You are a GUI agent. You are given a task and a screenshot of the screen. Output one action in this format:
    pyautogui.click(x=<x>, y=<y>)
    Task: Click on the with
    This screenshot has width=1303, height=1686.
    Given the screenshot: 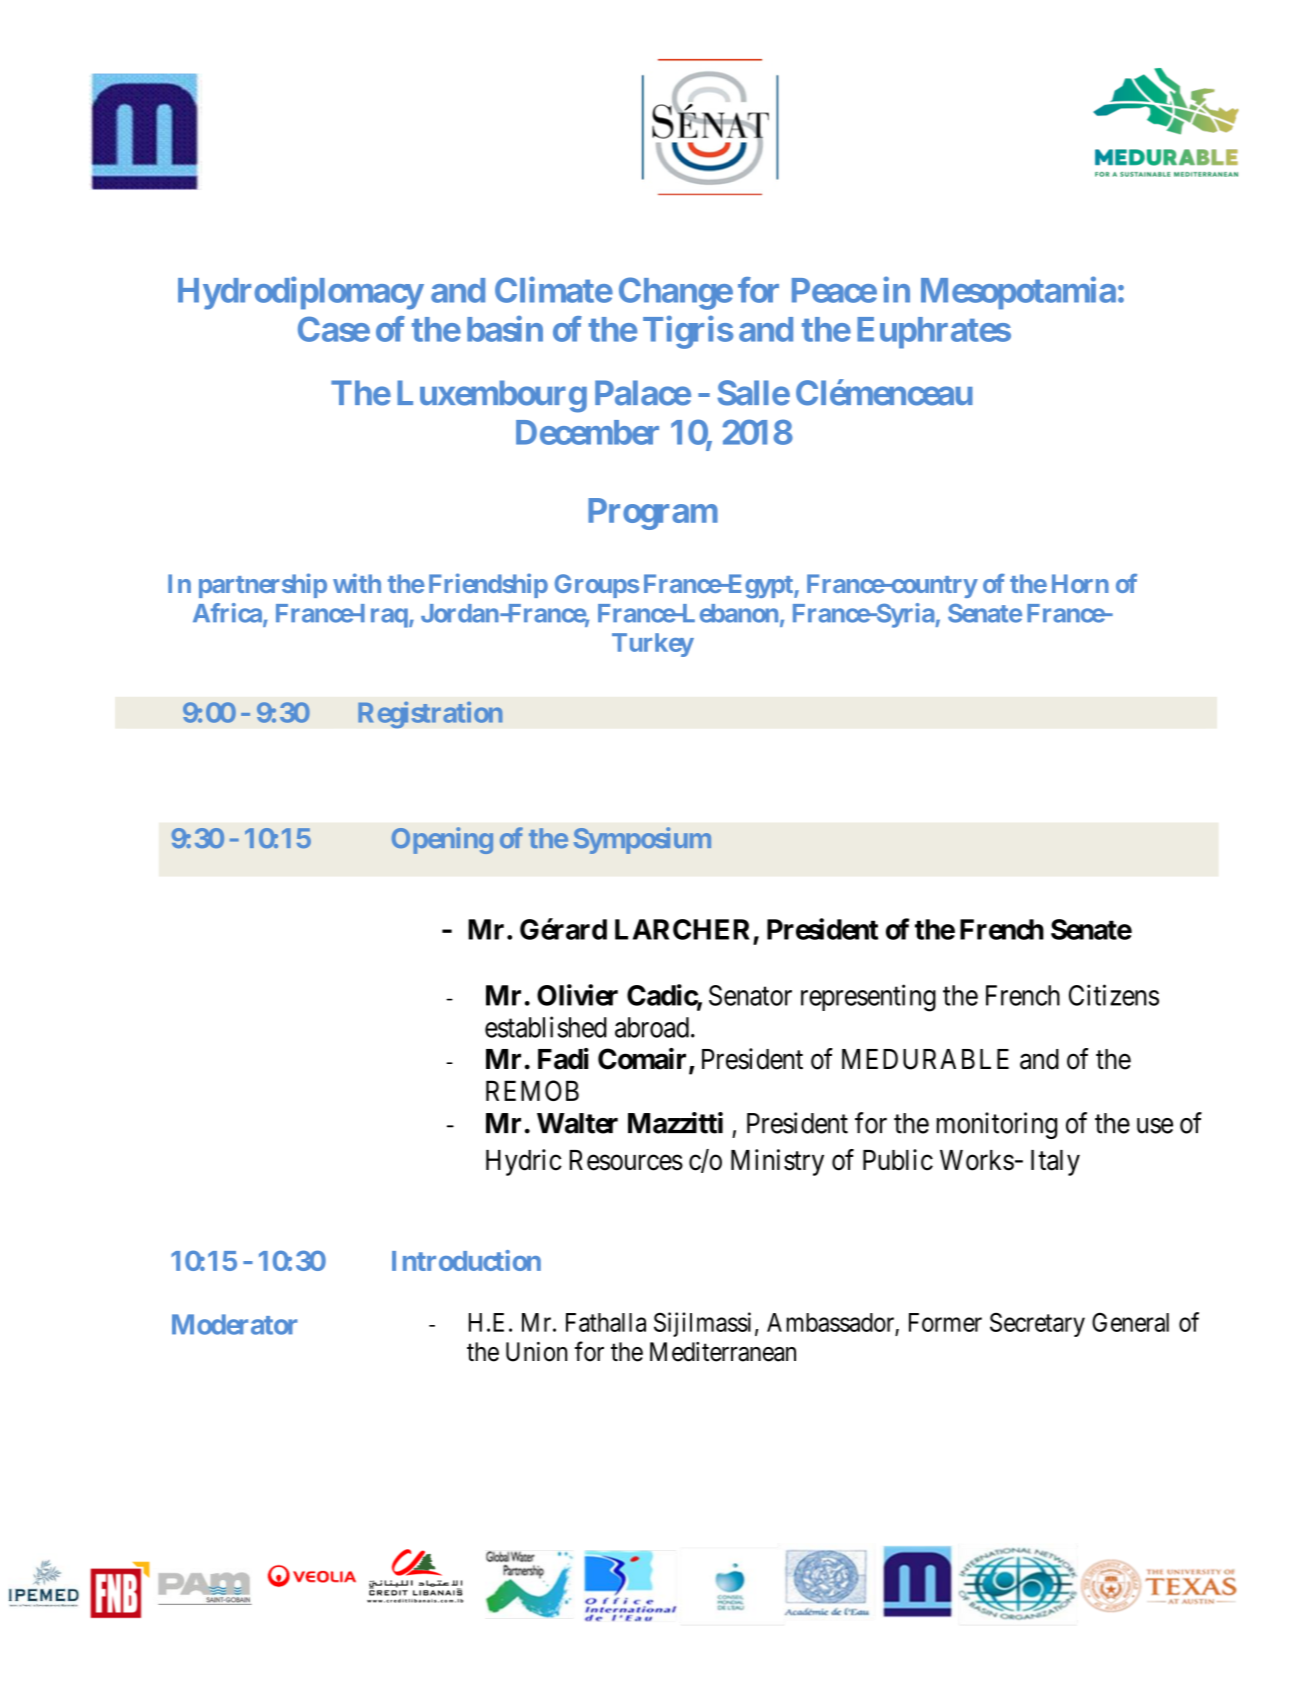 What is the action you would take?
    pyautogui.click(x=357, y=583)
